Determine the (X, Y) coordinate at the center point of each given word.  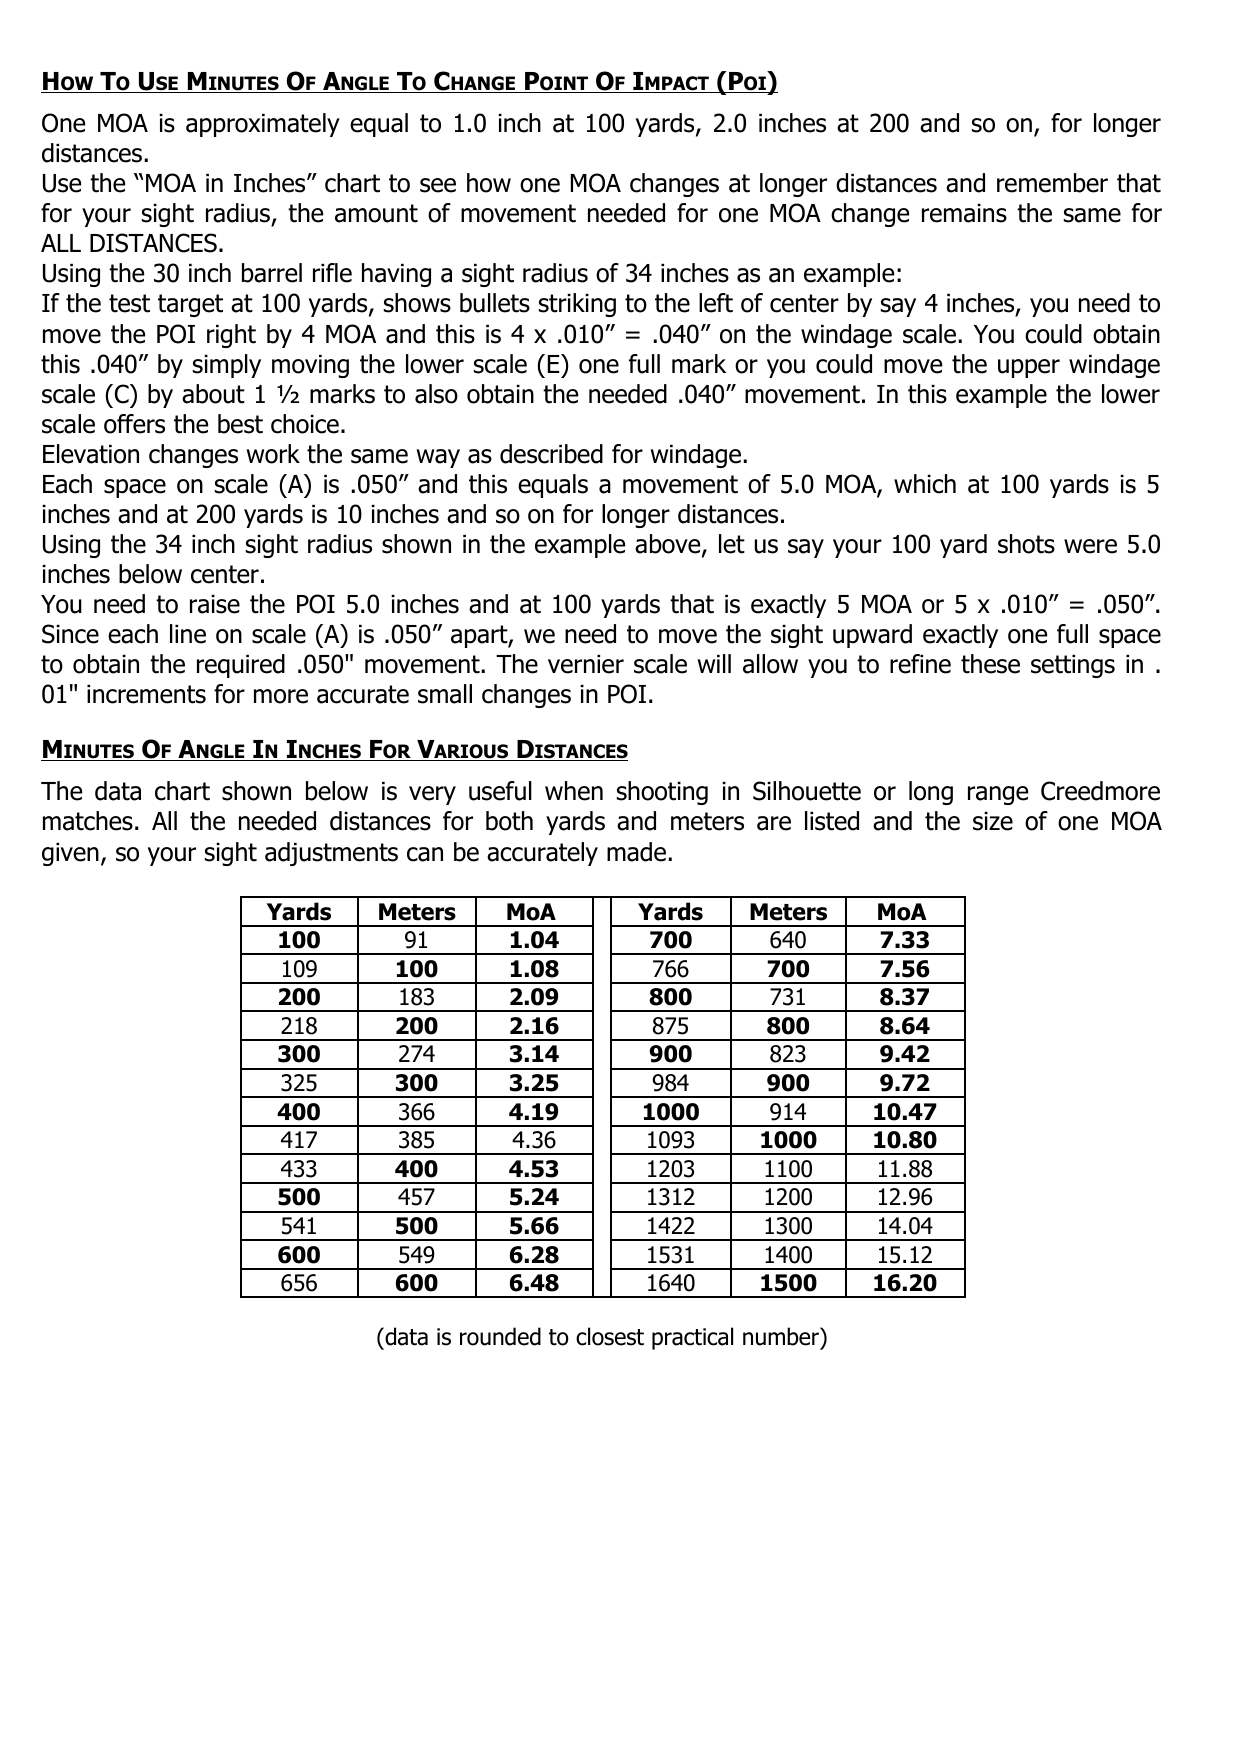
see (438, 185)
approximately (263, 125)
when (574, 791)
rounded (500, 1336)
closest (610, 1336)
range (998, 795)
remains (964, 213)
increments (146, 694)
